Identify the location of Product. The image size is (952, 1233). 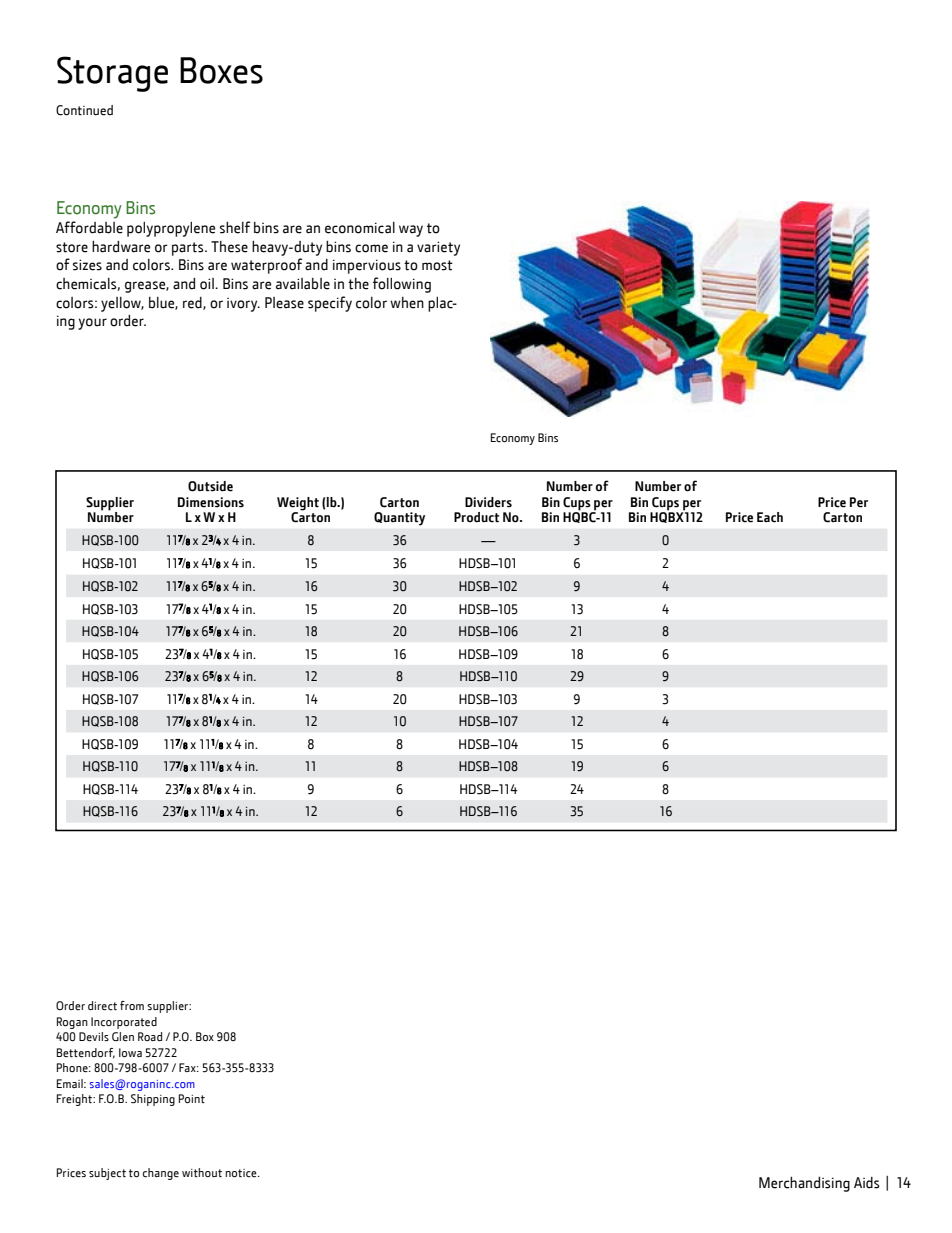
(476, 517).
